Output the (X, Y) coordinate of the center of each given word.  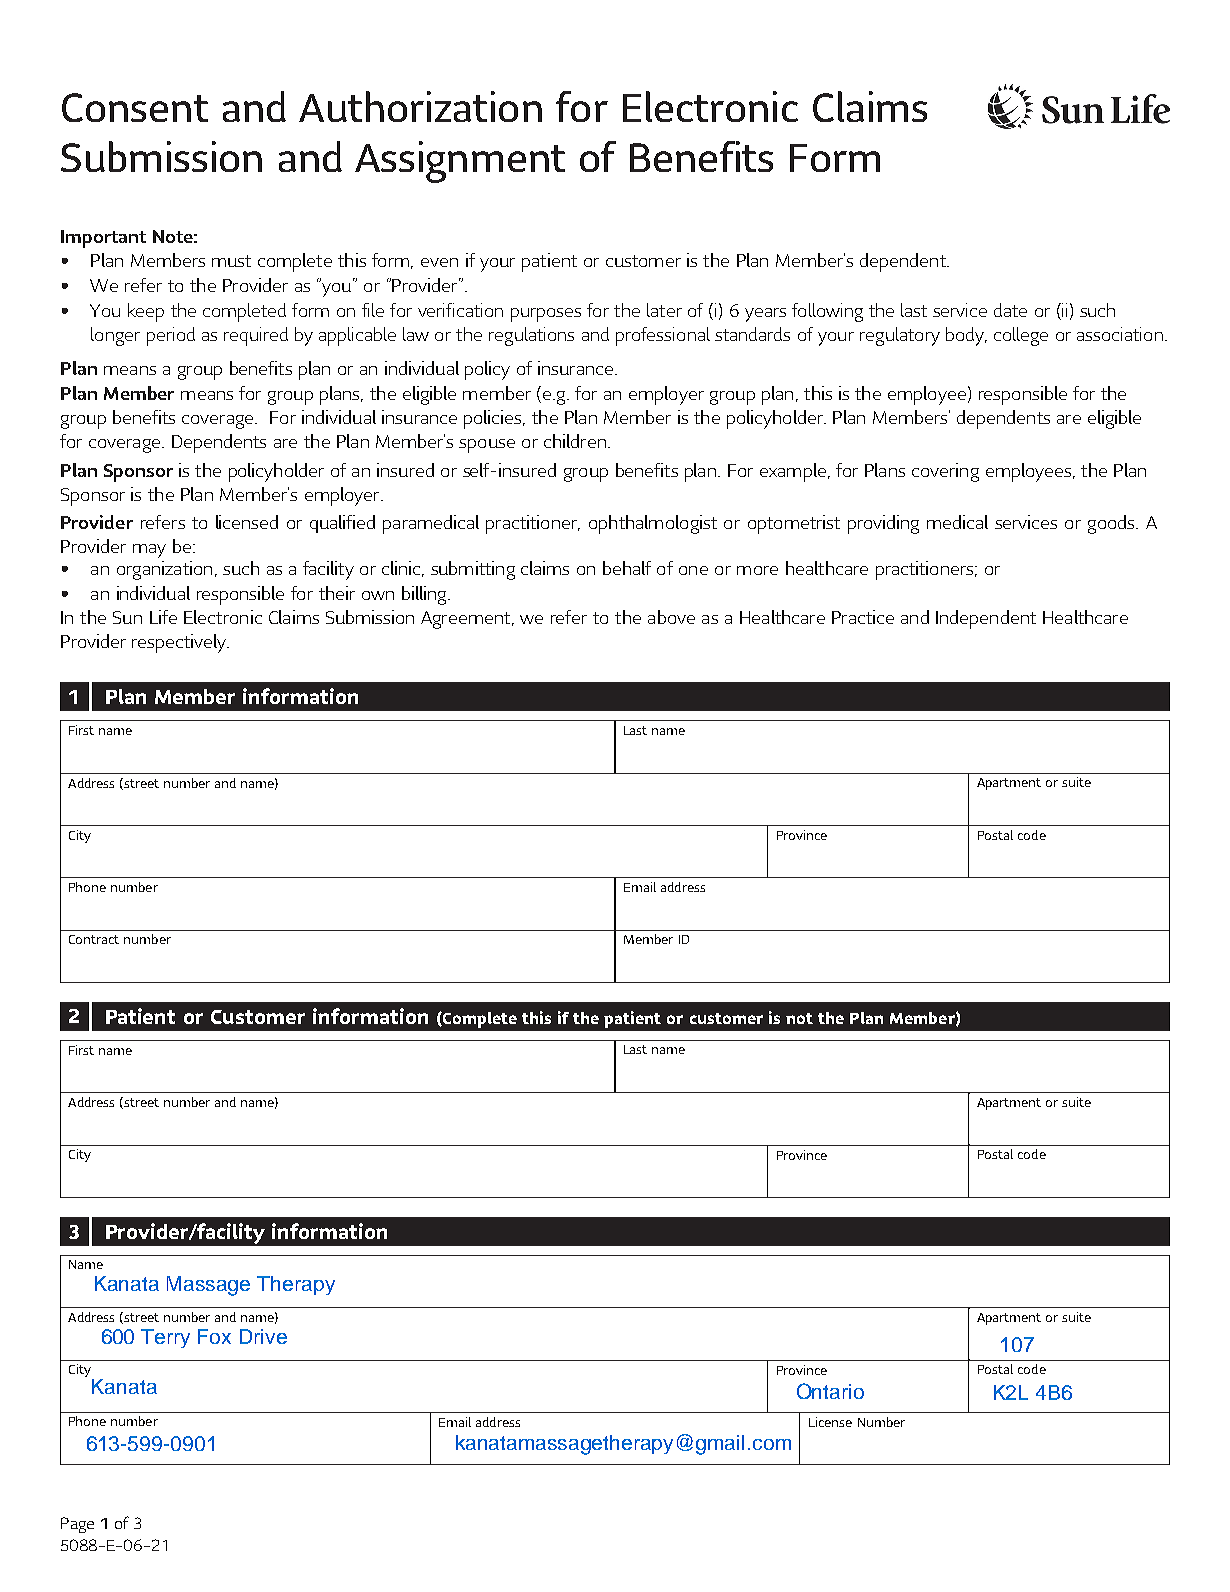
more (757, 570)
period (171, 336)
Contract (94, 939)
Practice (863, 617)
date (1010, 310)
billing (425, 595)
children (575, 441)
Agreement (467, 620)
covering (945, 472)
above (671, 617)
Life (163, 617)
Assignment (460, 162)
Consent (135, 107)
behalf (627, 568)
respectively (180, 643)
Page (77, 1525)
